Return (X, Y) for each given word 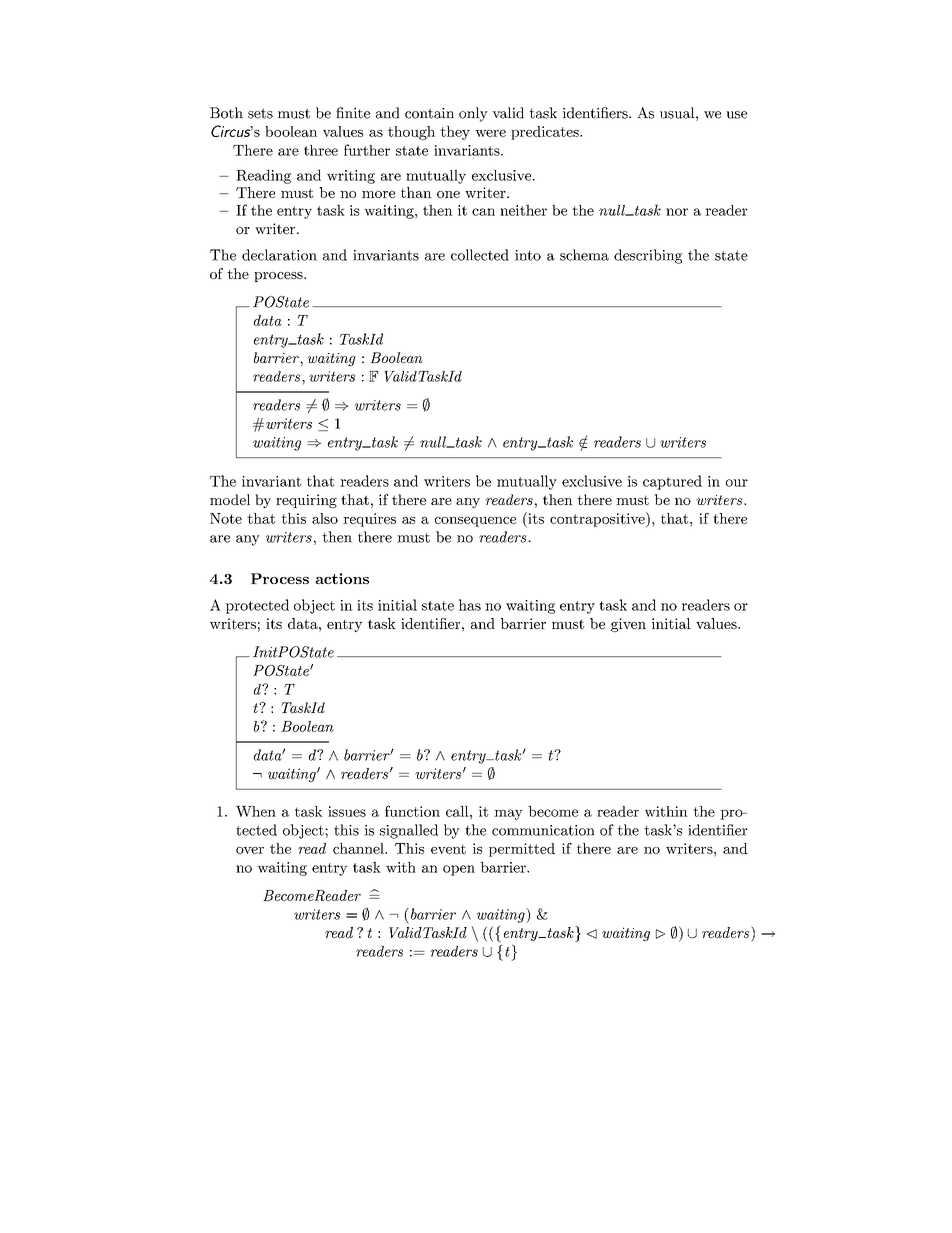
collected (480, 255)
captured (672, 482)
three (321, 150)
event (448, 849)
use (736, 115)
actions (342, 578)
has (470, 605)
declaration (279, 255)
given (628, 625)
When (256, 811)
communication (543, 830)
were (490, 133)
